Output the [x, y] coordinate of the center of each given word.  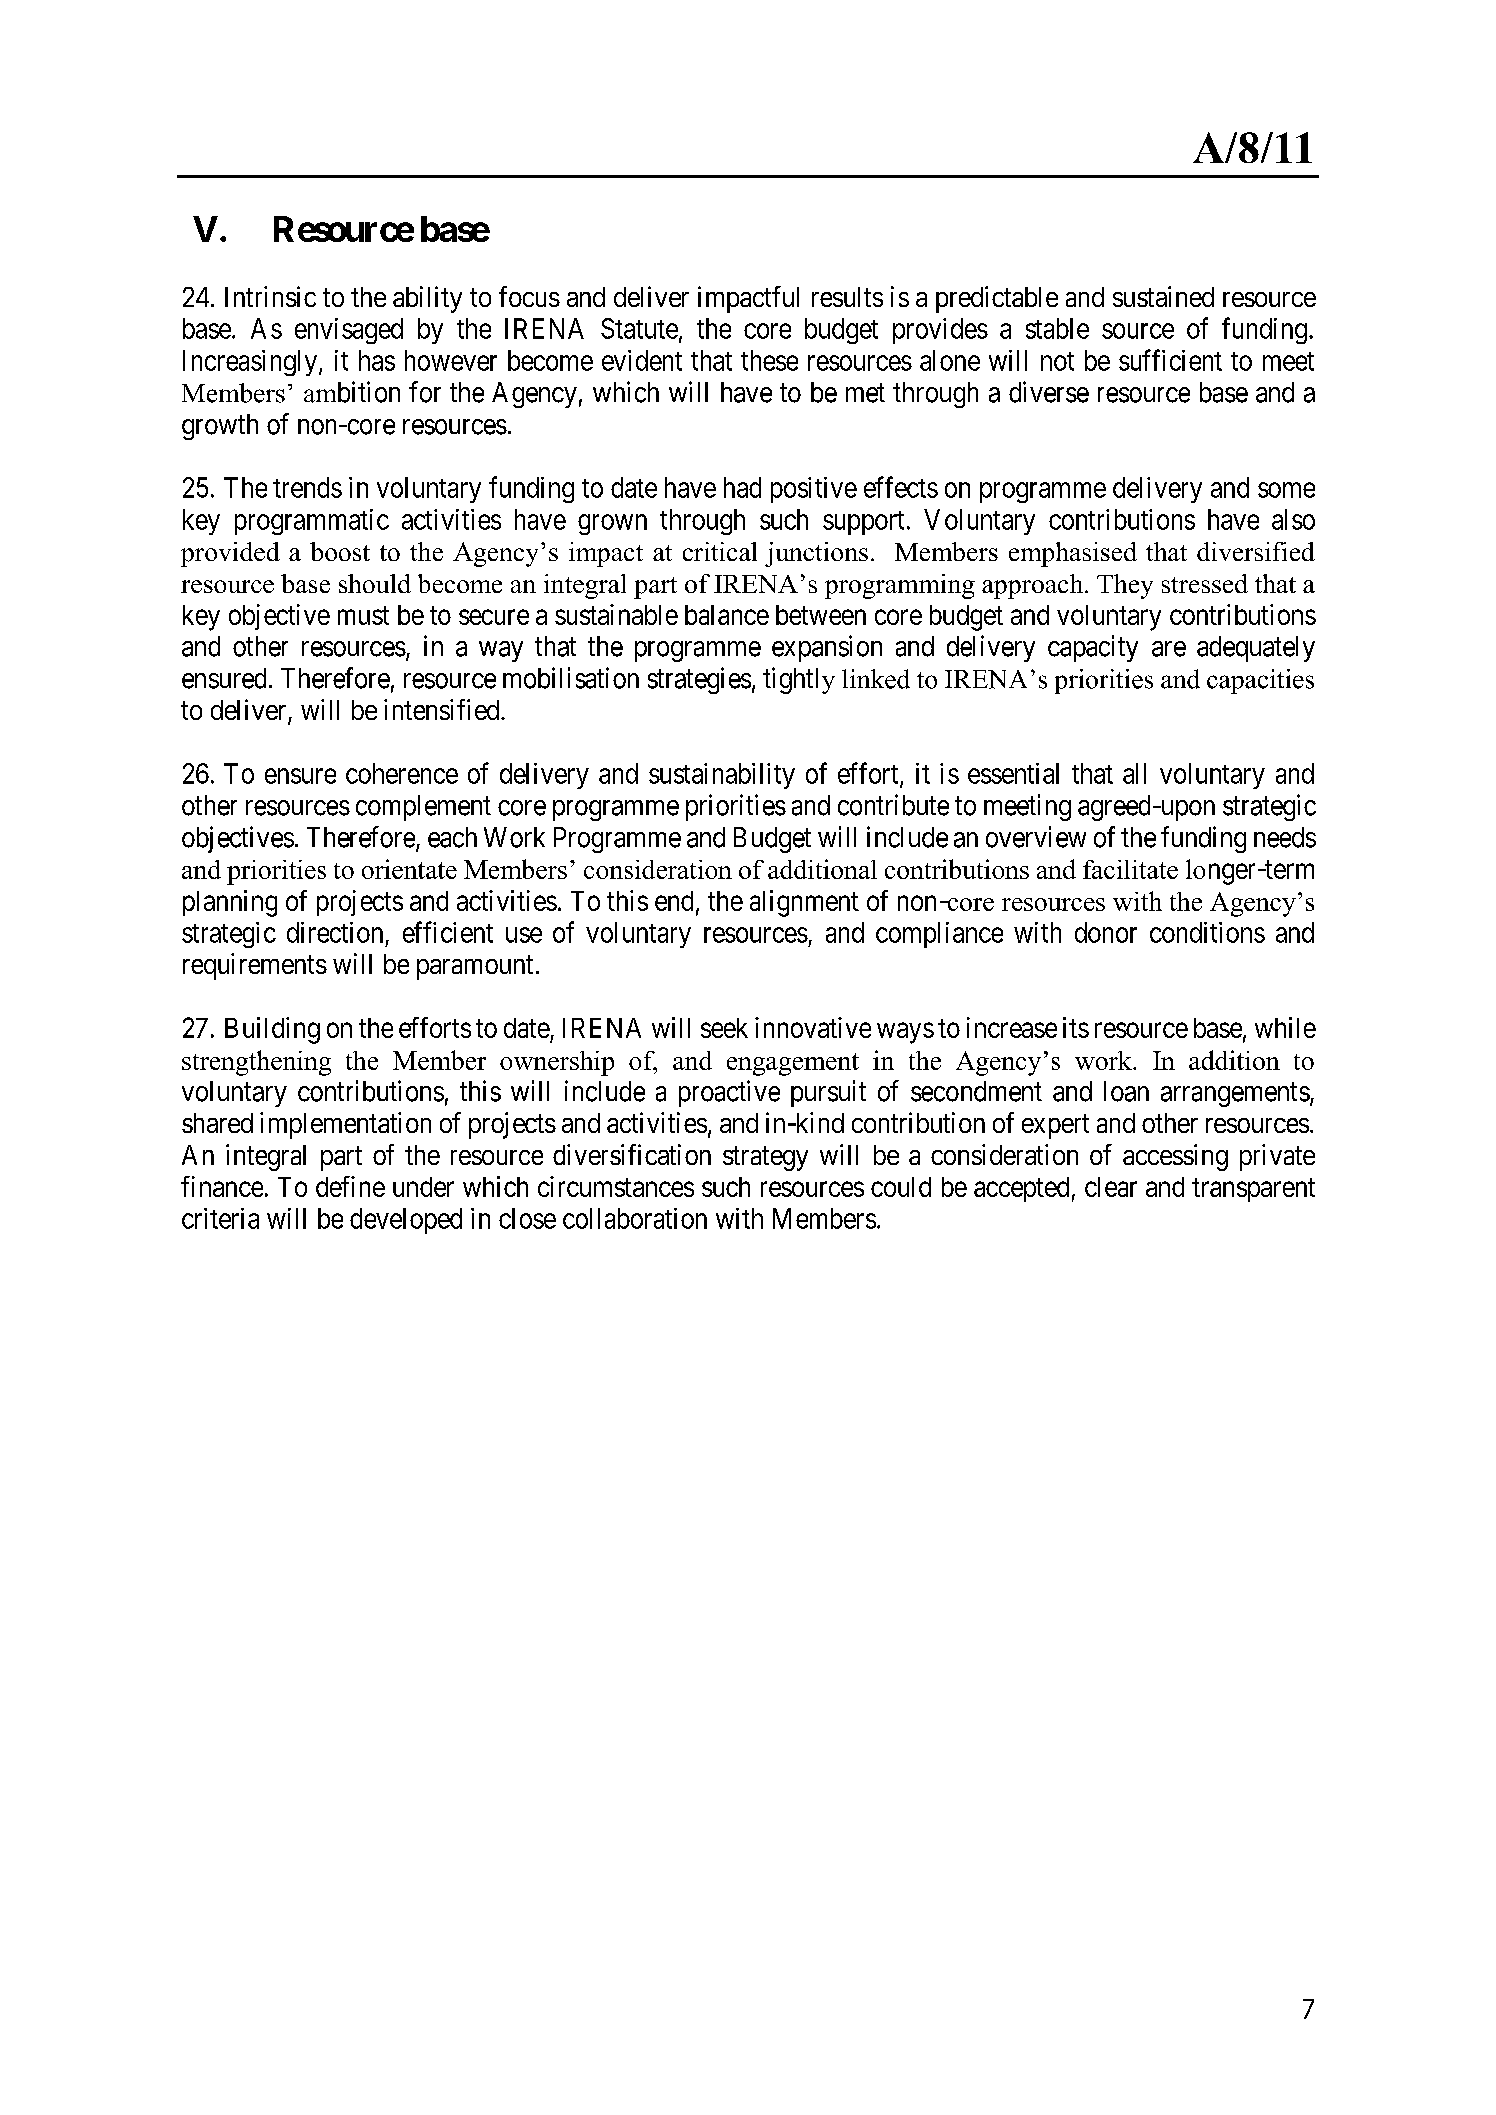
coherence [402, 773]
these [769, 360]
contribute [893, 805]
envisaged [349, 331]
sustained [1163, 296]
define [350, 1186]
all [1134, 773]
